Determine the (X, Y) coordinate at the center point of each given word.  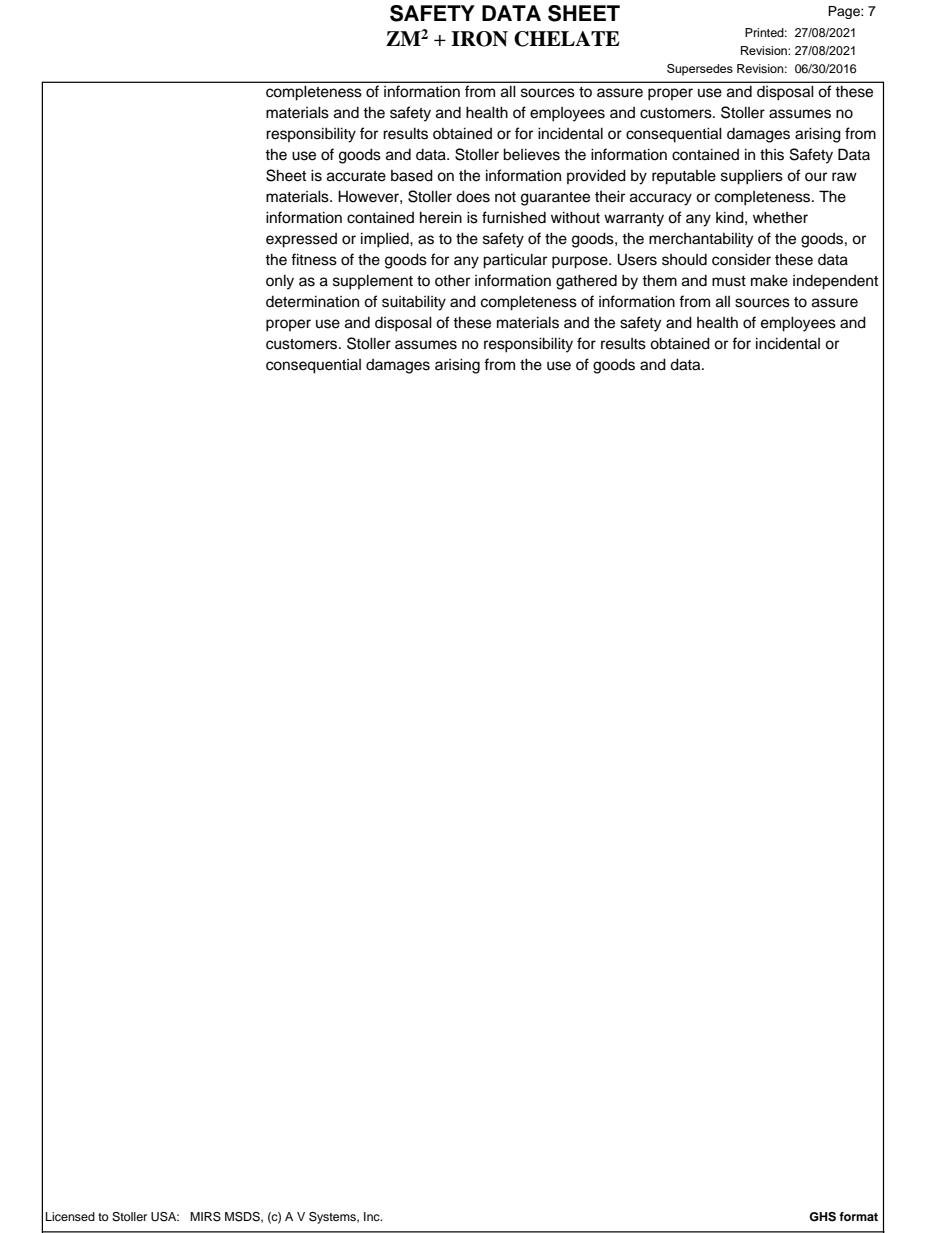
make (769, 280)
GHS (822, 1217)
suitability (414, 303)
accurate (356, 176)
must (729, 281)
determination (312, 301)
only (280, 282)
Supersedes (700, 70)
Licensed (70, 1216)
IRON (479, 39)
